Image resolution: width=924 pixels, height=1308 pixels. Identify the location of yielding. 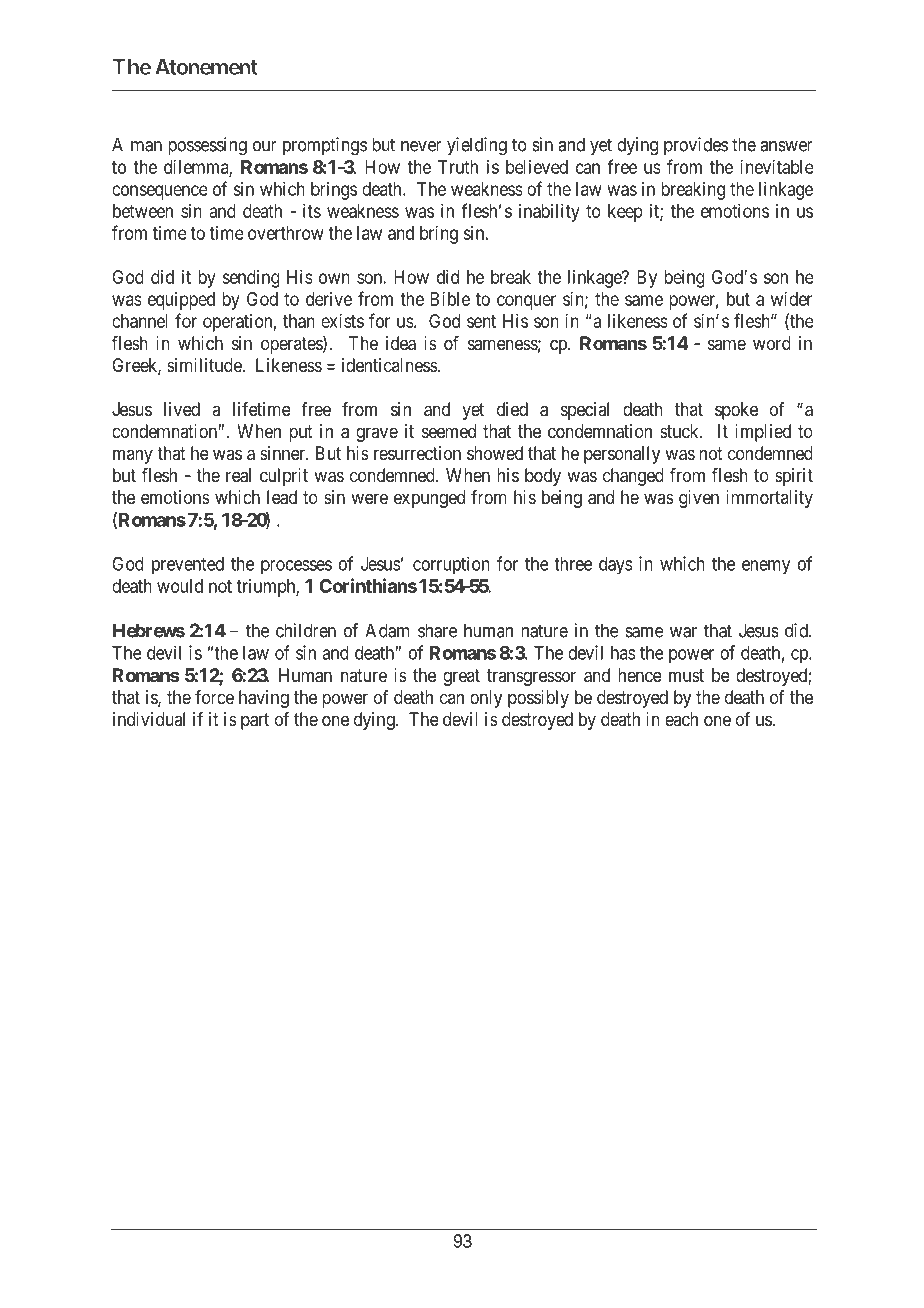
(477, 146).
